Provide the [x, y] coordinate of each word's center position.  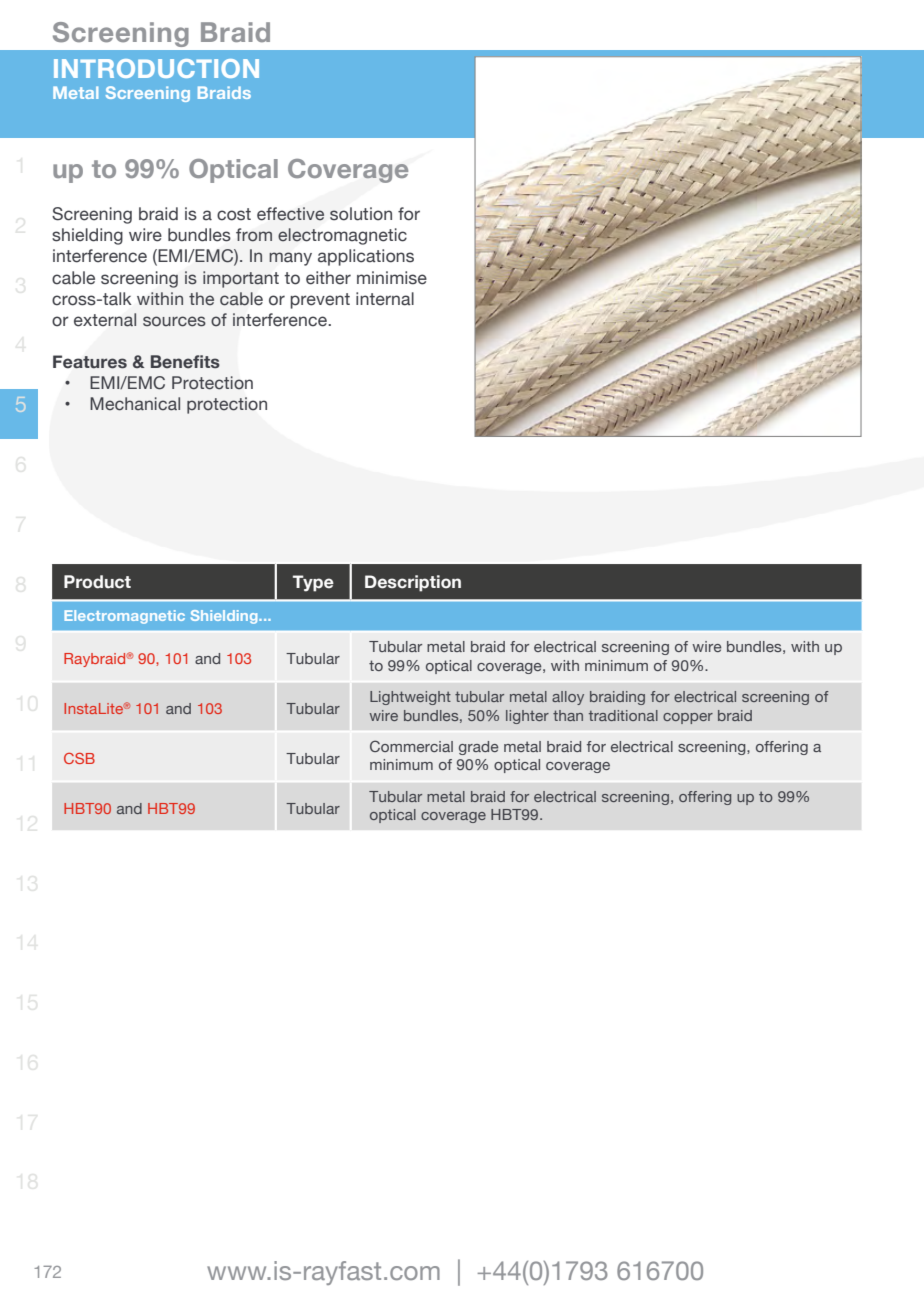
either [328, 278]
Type [313, 583]
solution [361, 214]
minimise [392, 278]
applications [366, 257]
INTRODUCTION [156, 68]
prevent [320, 301]
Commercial [411, 746]
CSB [79, 758]
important [241, 279]
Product [97, 582]
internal [385, 299]
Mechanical [135, 404]
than [568, 715]
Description [413, 583]
